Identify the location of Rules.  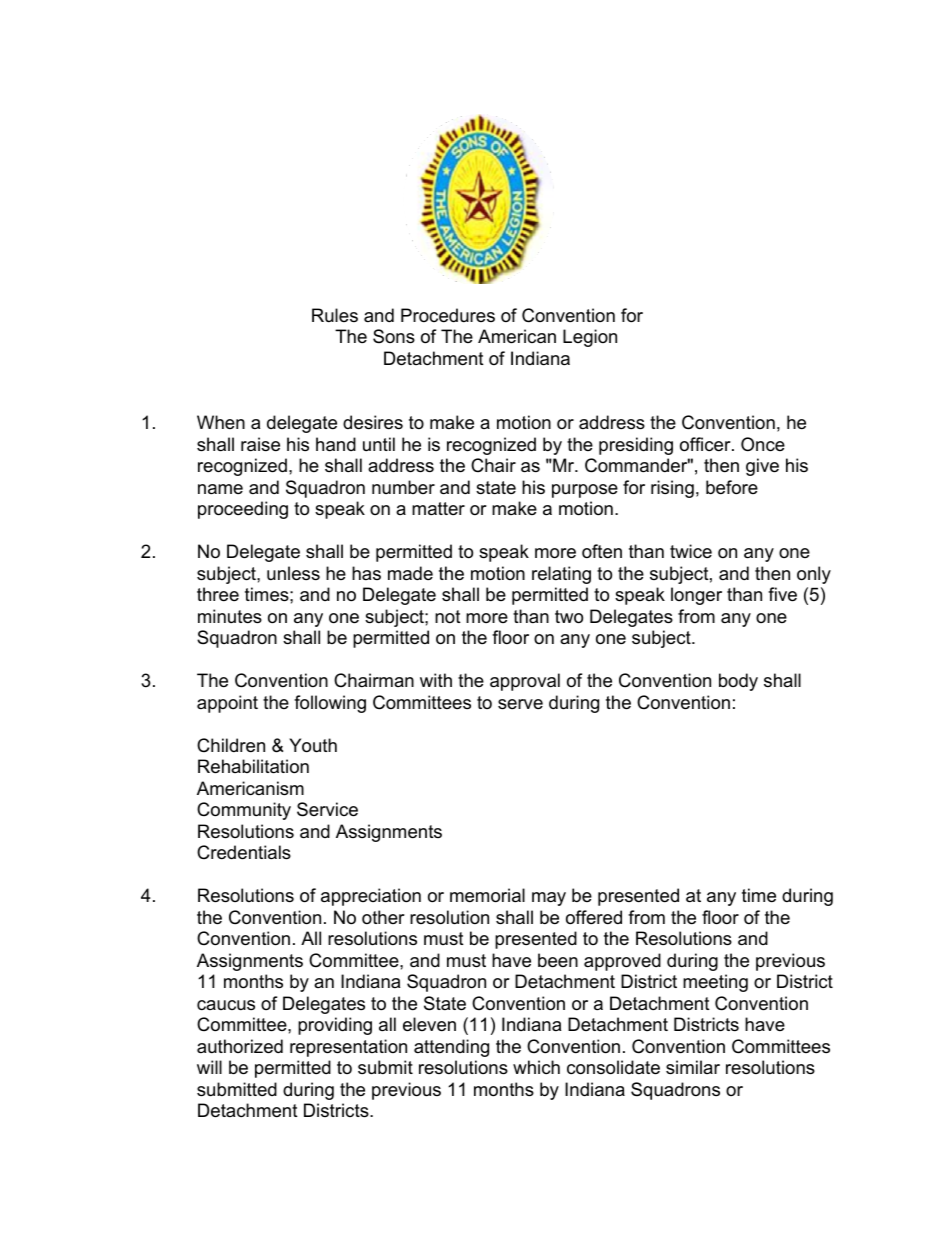
(335, 315).
